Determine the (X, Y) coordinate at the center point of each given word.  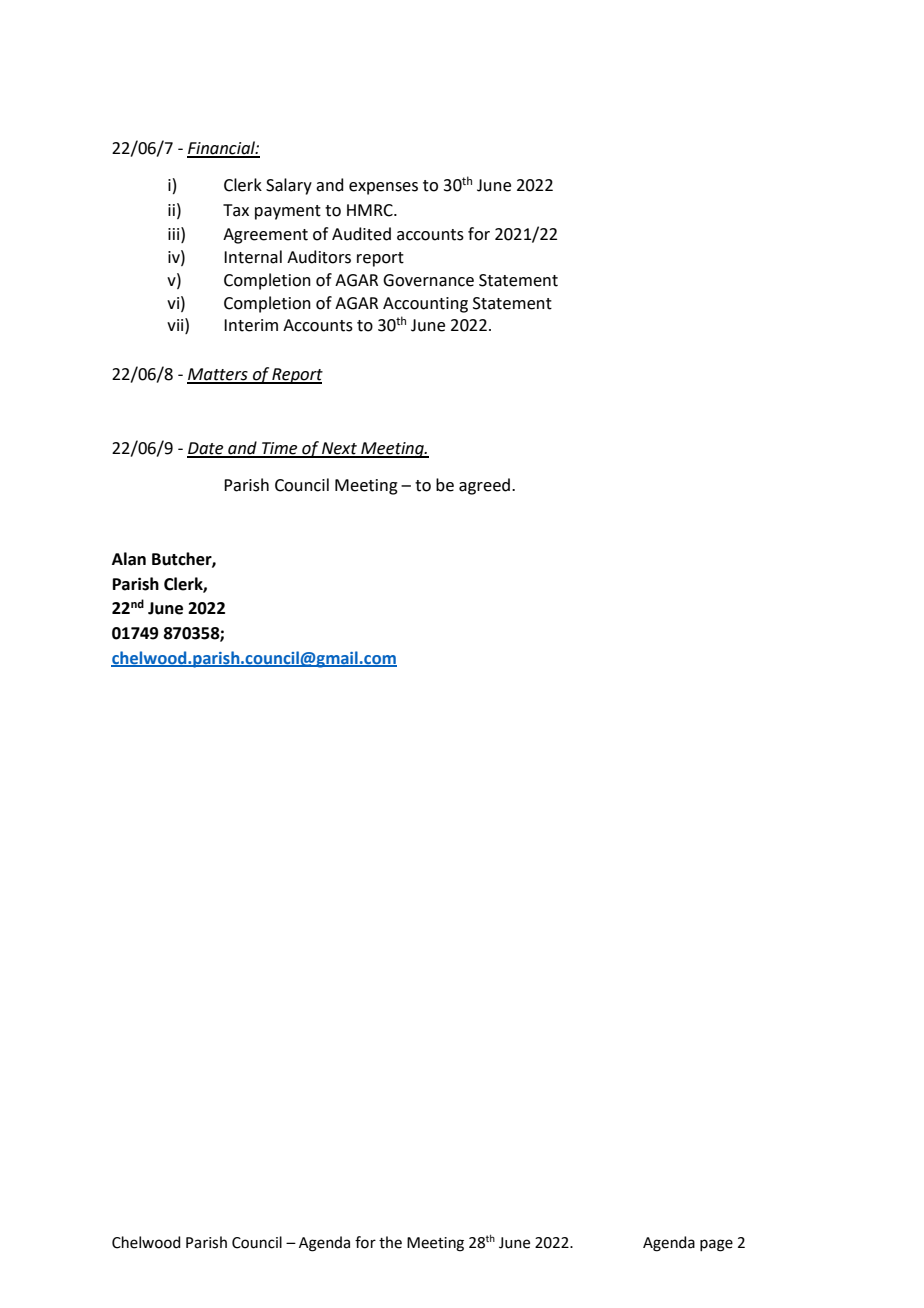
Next (339, 449)
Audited (361, 234)
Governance (428, 280)
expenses (383, 188)
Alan (129, 559)
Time (280, 449)
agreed (484, 486)
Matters (218, 375)
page (716, 1245)
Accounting (425, 305)
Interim (251, 325)
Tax (236, 210)
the (390, 1242)
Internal (253, 257)
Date (206, 449)
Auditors (319, 257)
